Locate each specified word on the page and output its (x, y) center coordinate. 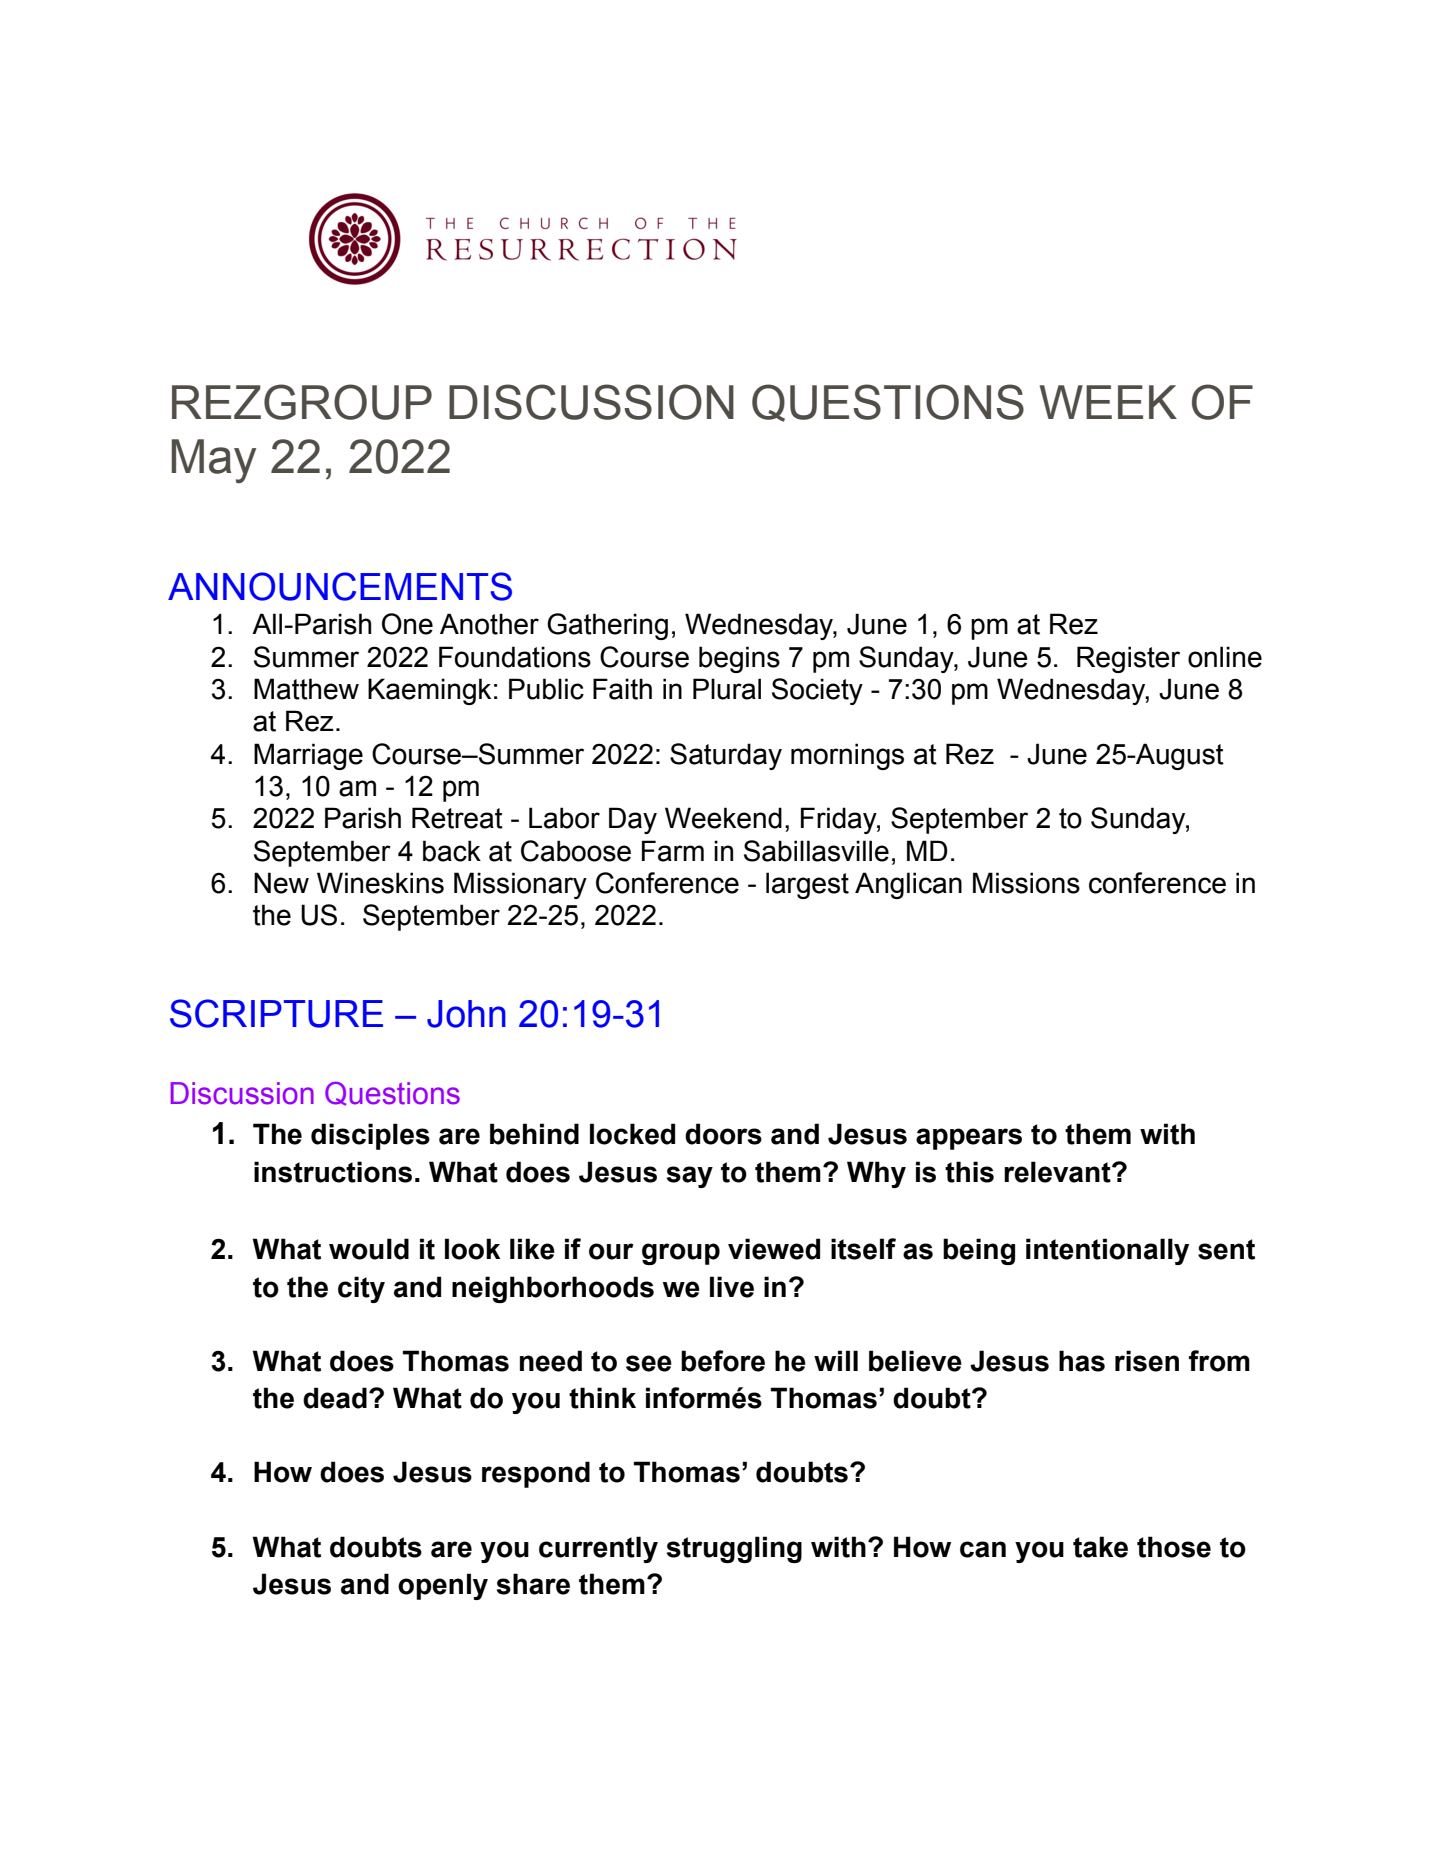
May (213, 461)
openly (443, 1586)
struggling (734, 1549)
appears (969, 1139)
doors (723, 1134)
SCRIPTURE (276, 1013)
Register (1128, 659)
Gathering (607, 626)
